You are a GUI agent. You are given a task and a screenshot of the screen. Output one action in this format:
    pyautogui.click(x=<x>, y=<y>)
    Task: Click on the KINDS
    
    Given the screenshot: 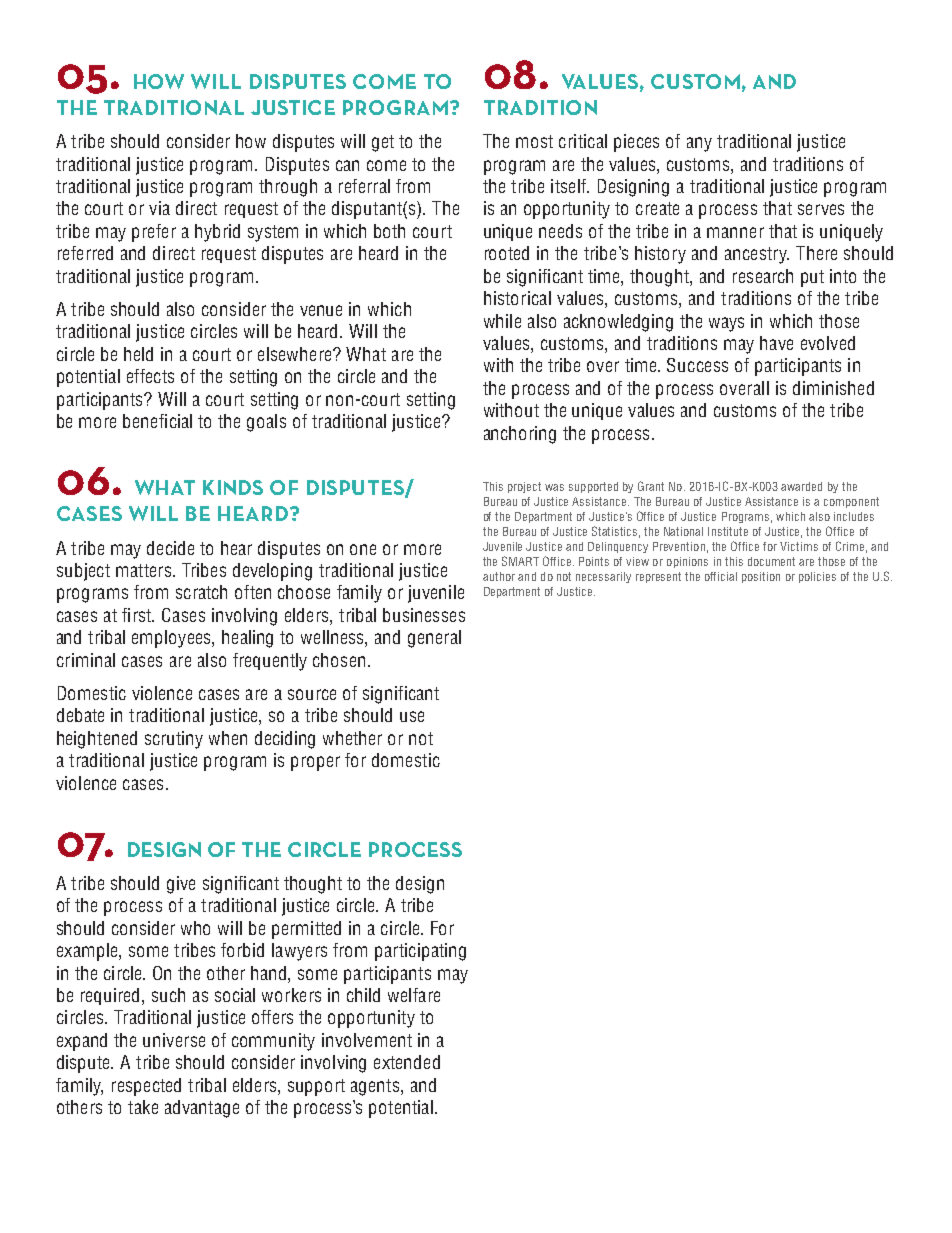 What is the action you would take?
    pyautogui.click(x=233, y=487)
